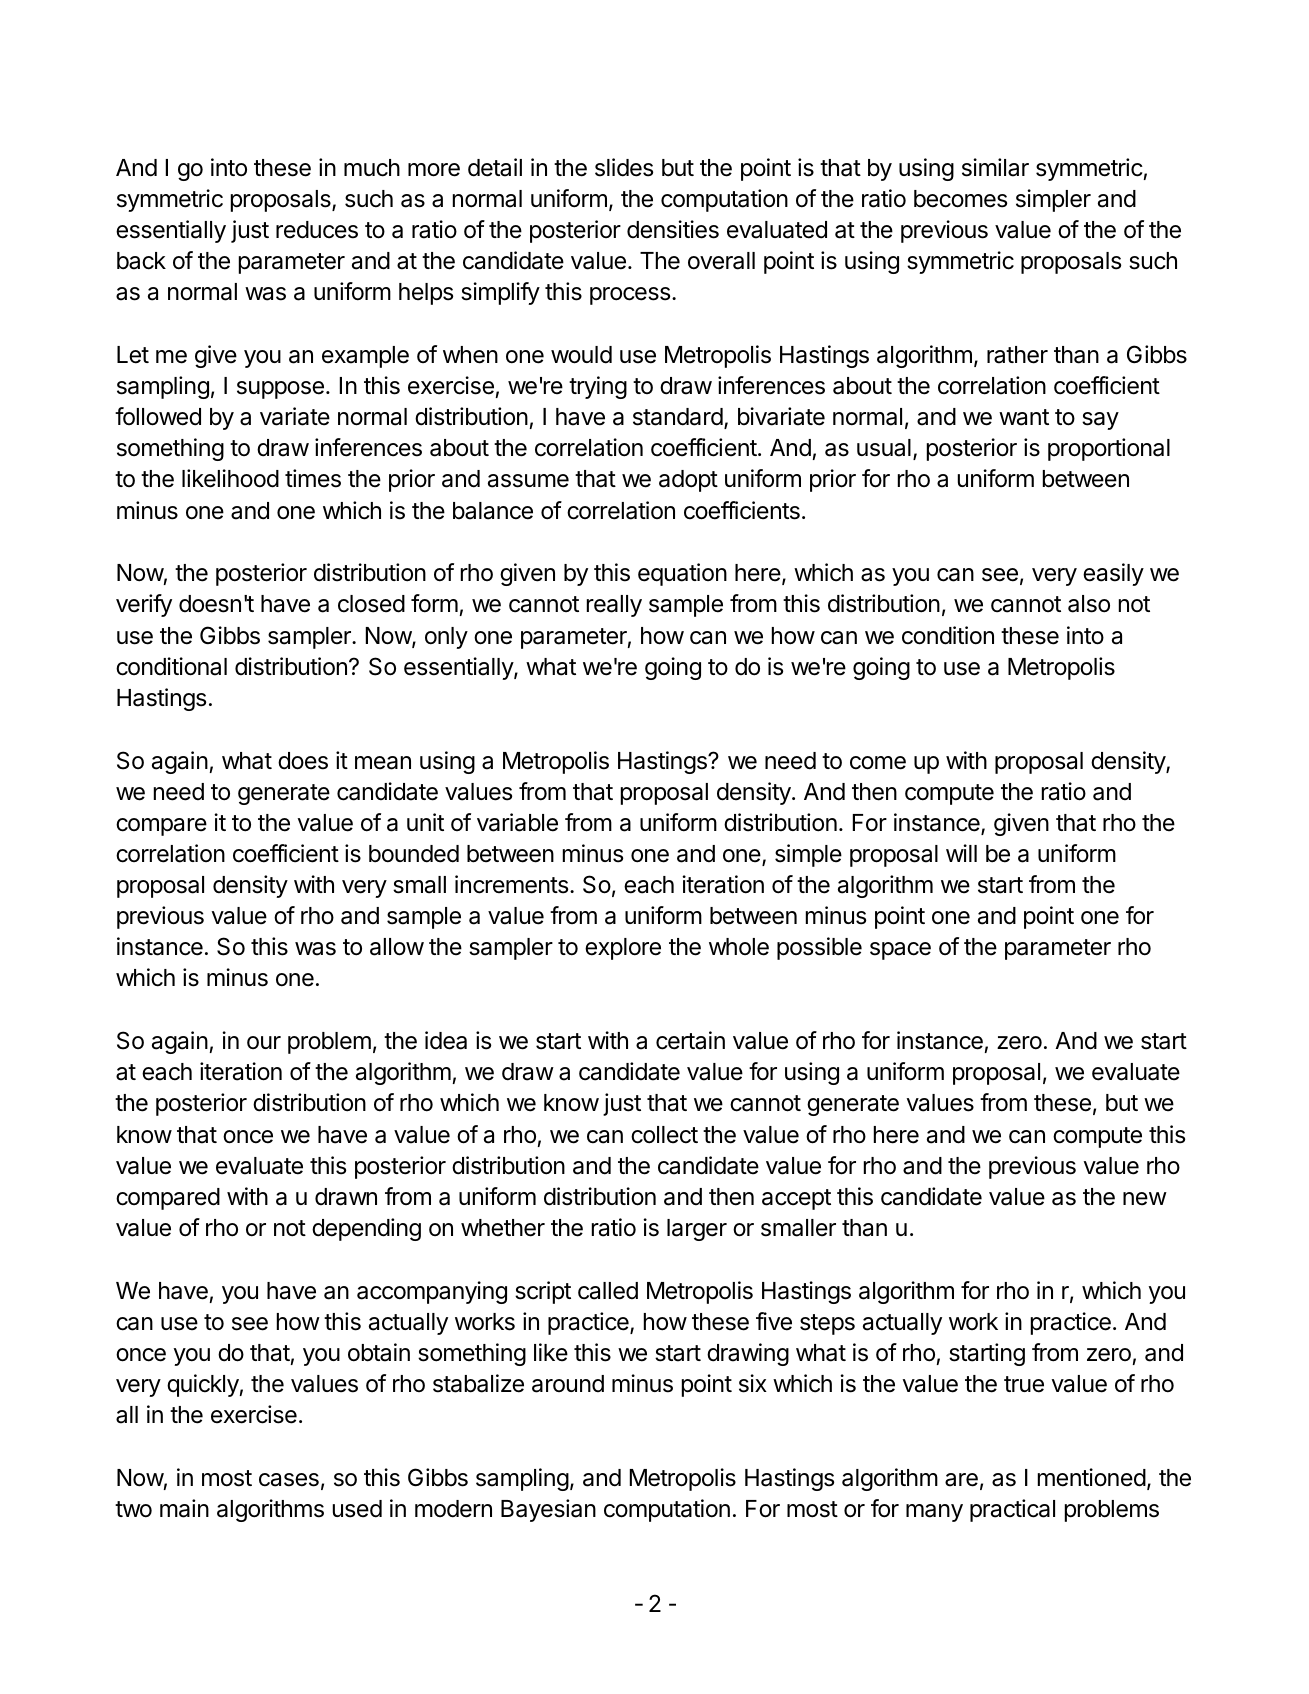 The image size is (1309, 1694). What do you see at coordinates (548, 1510) in the screenshot?
I see `Bayesian` at bounding box center [548, 1510].
